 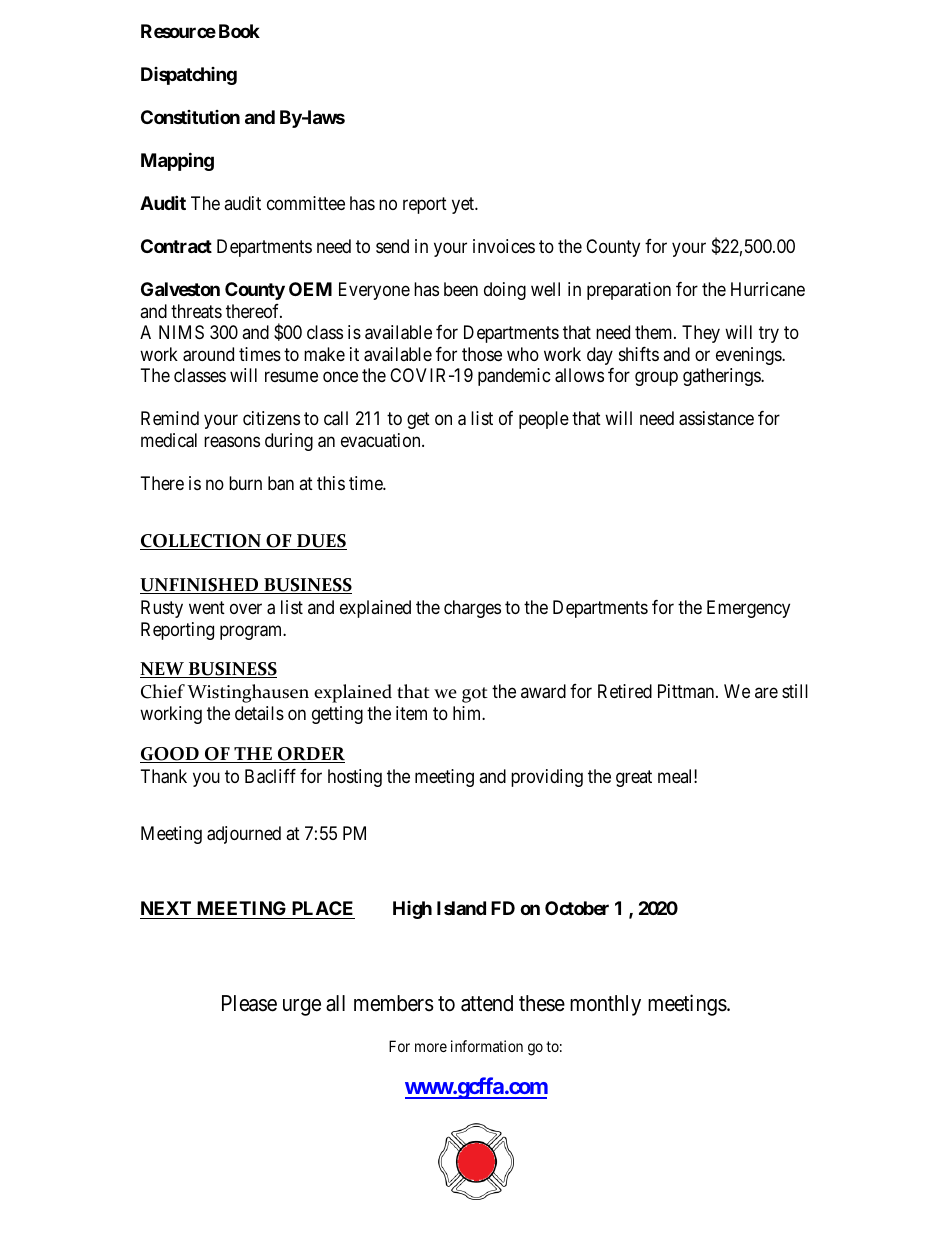 I want to click on attend, so click(x=487, y=1003).
